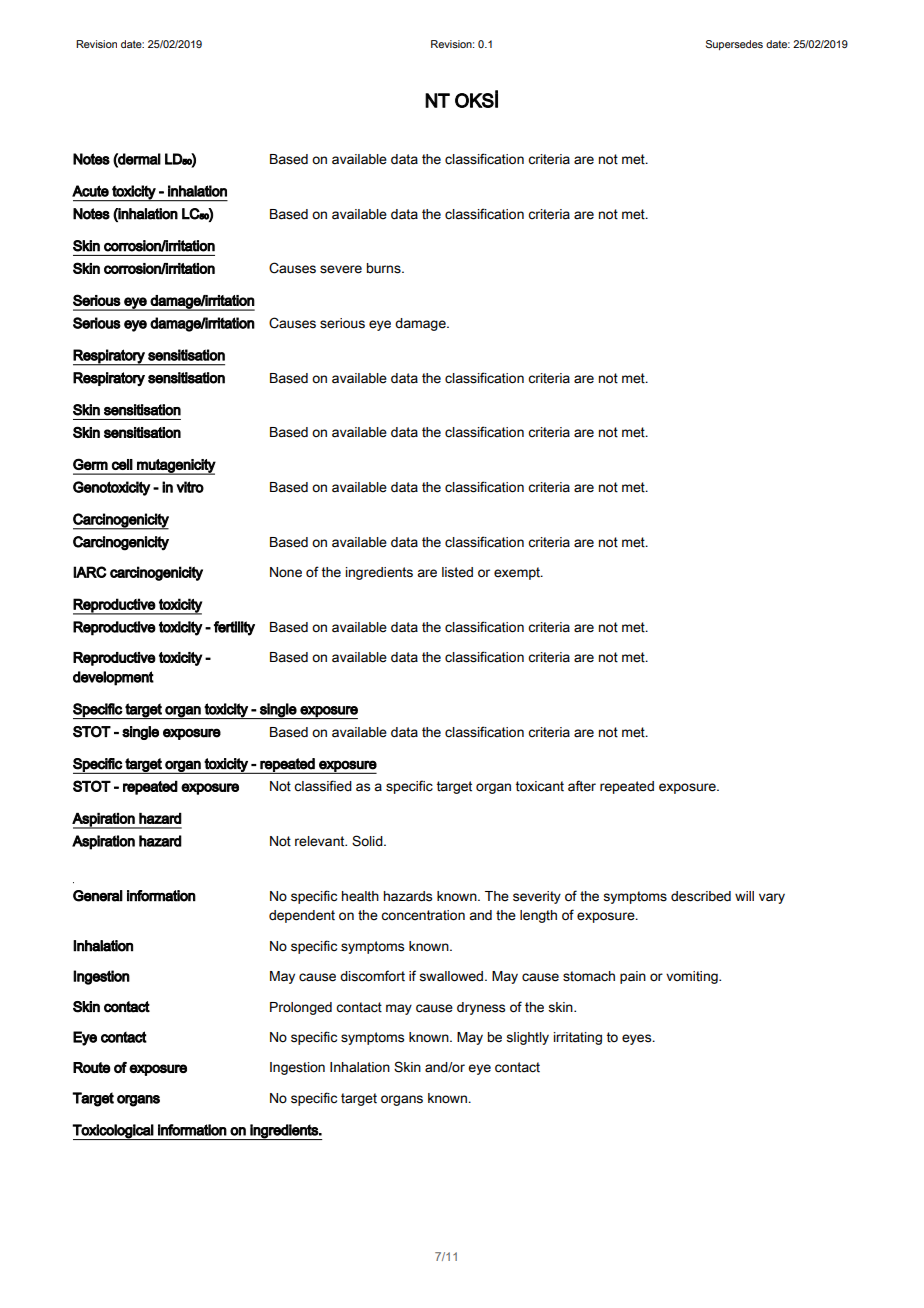 The width and height of the document is (924, 1308). I want to click on cell, so click(122, 464).
